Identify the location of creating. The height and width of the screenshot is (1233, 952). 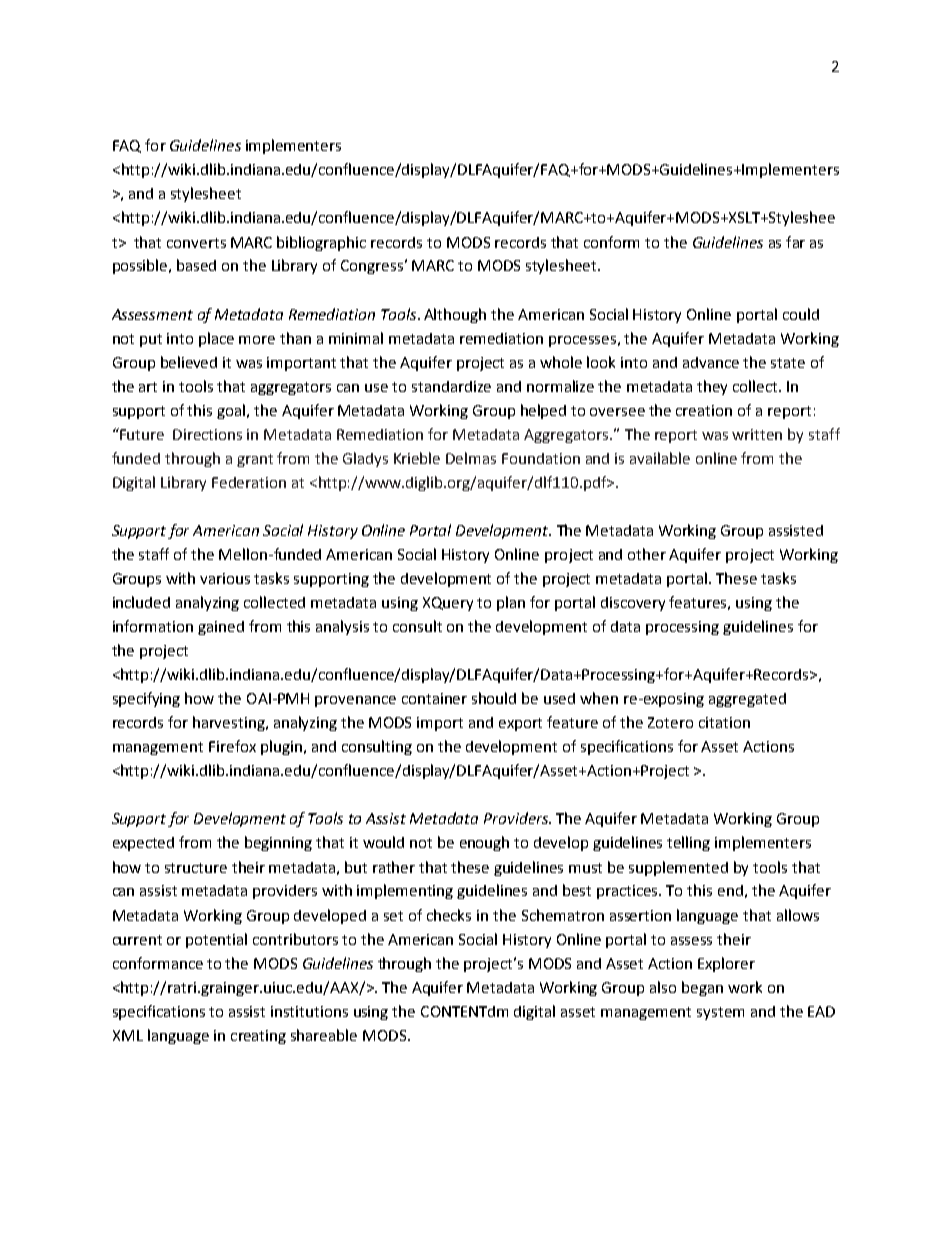
(258, 1037).
